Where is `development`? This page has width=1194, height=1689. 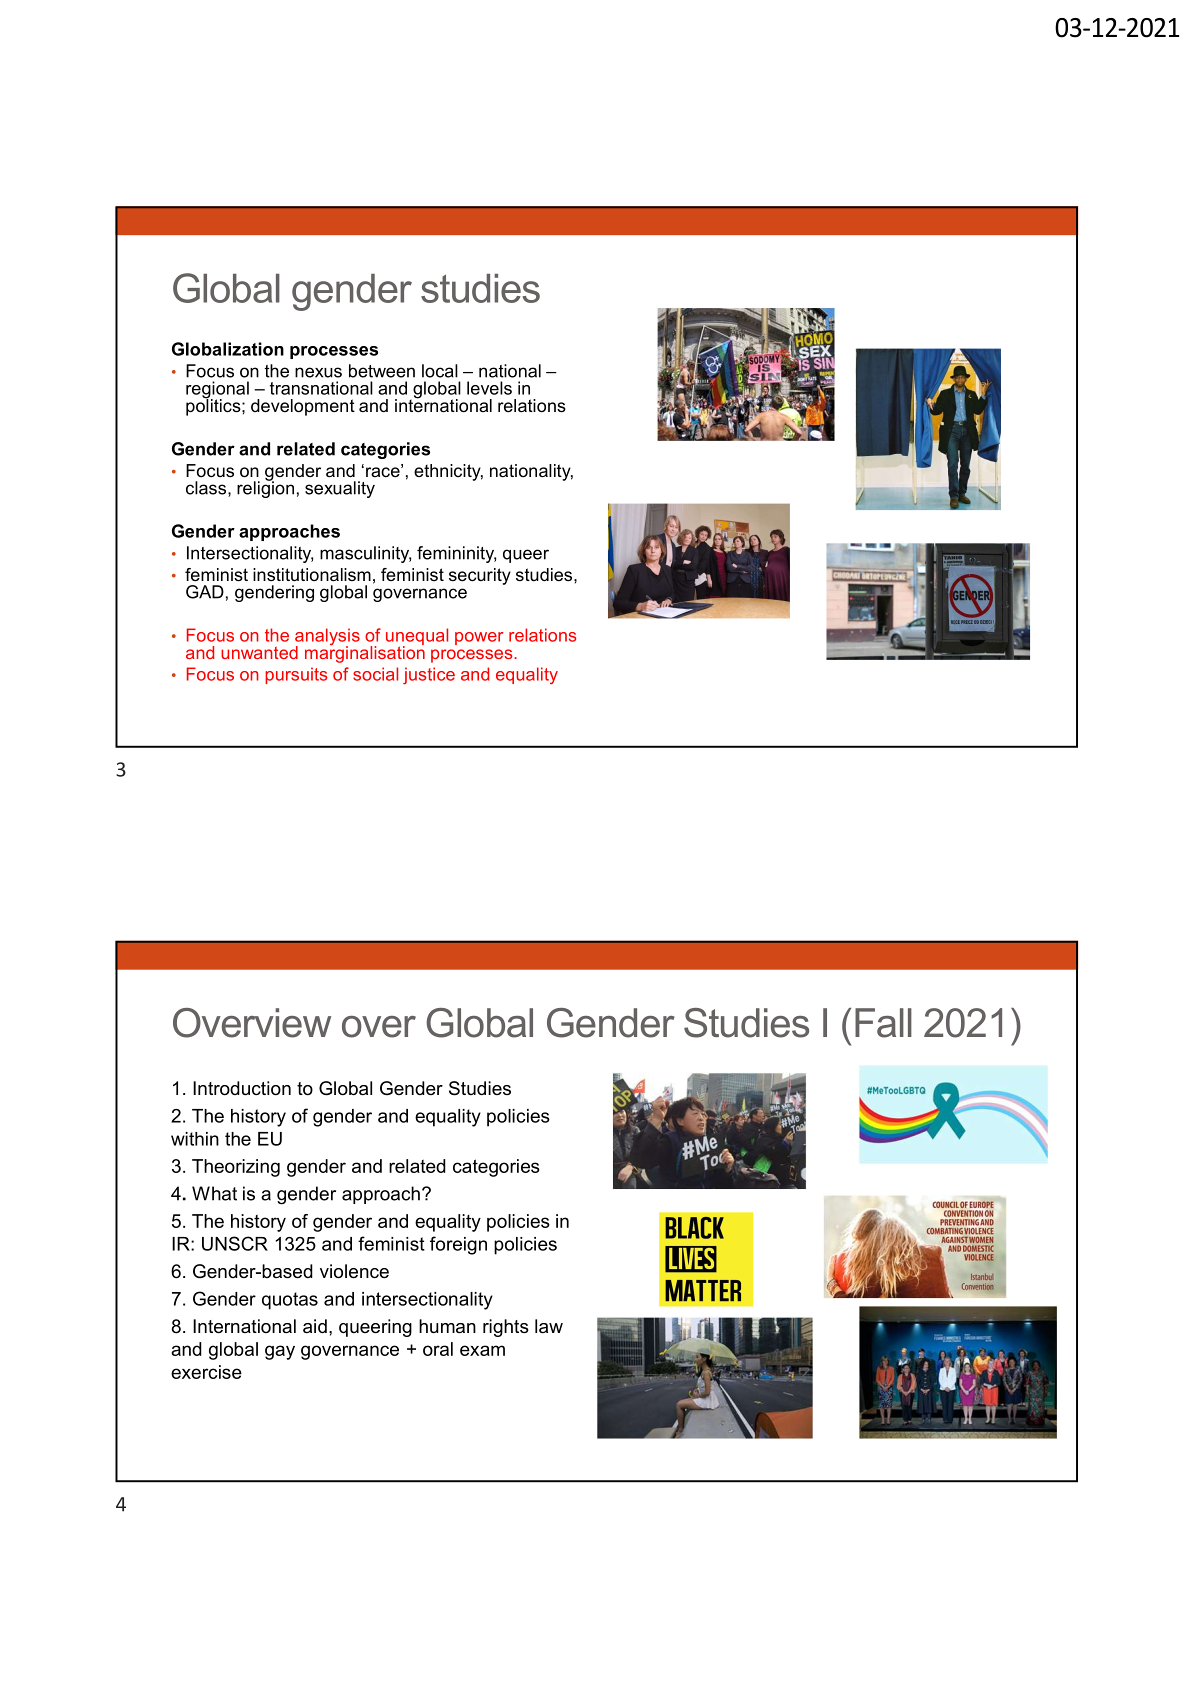 development is located at coordinates (303, 407).
